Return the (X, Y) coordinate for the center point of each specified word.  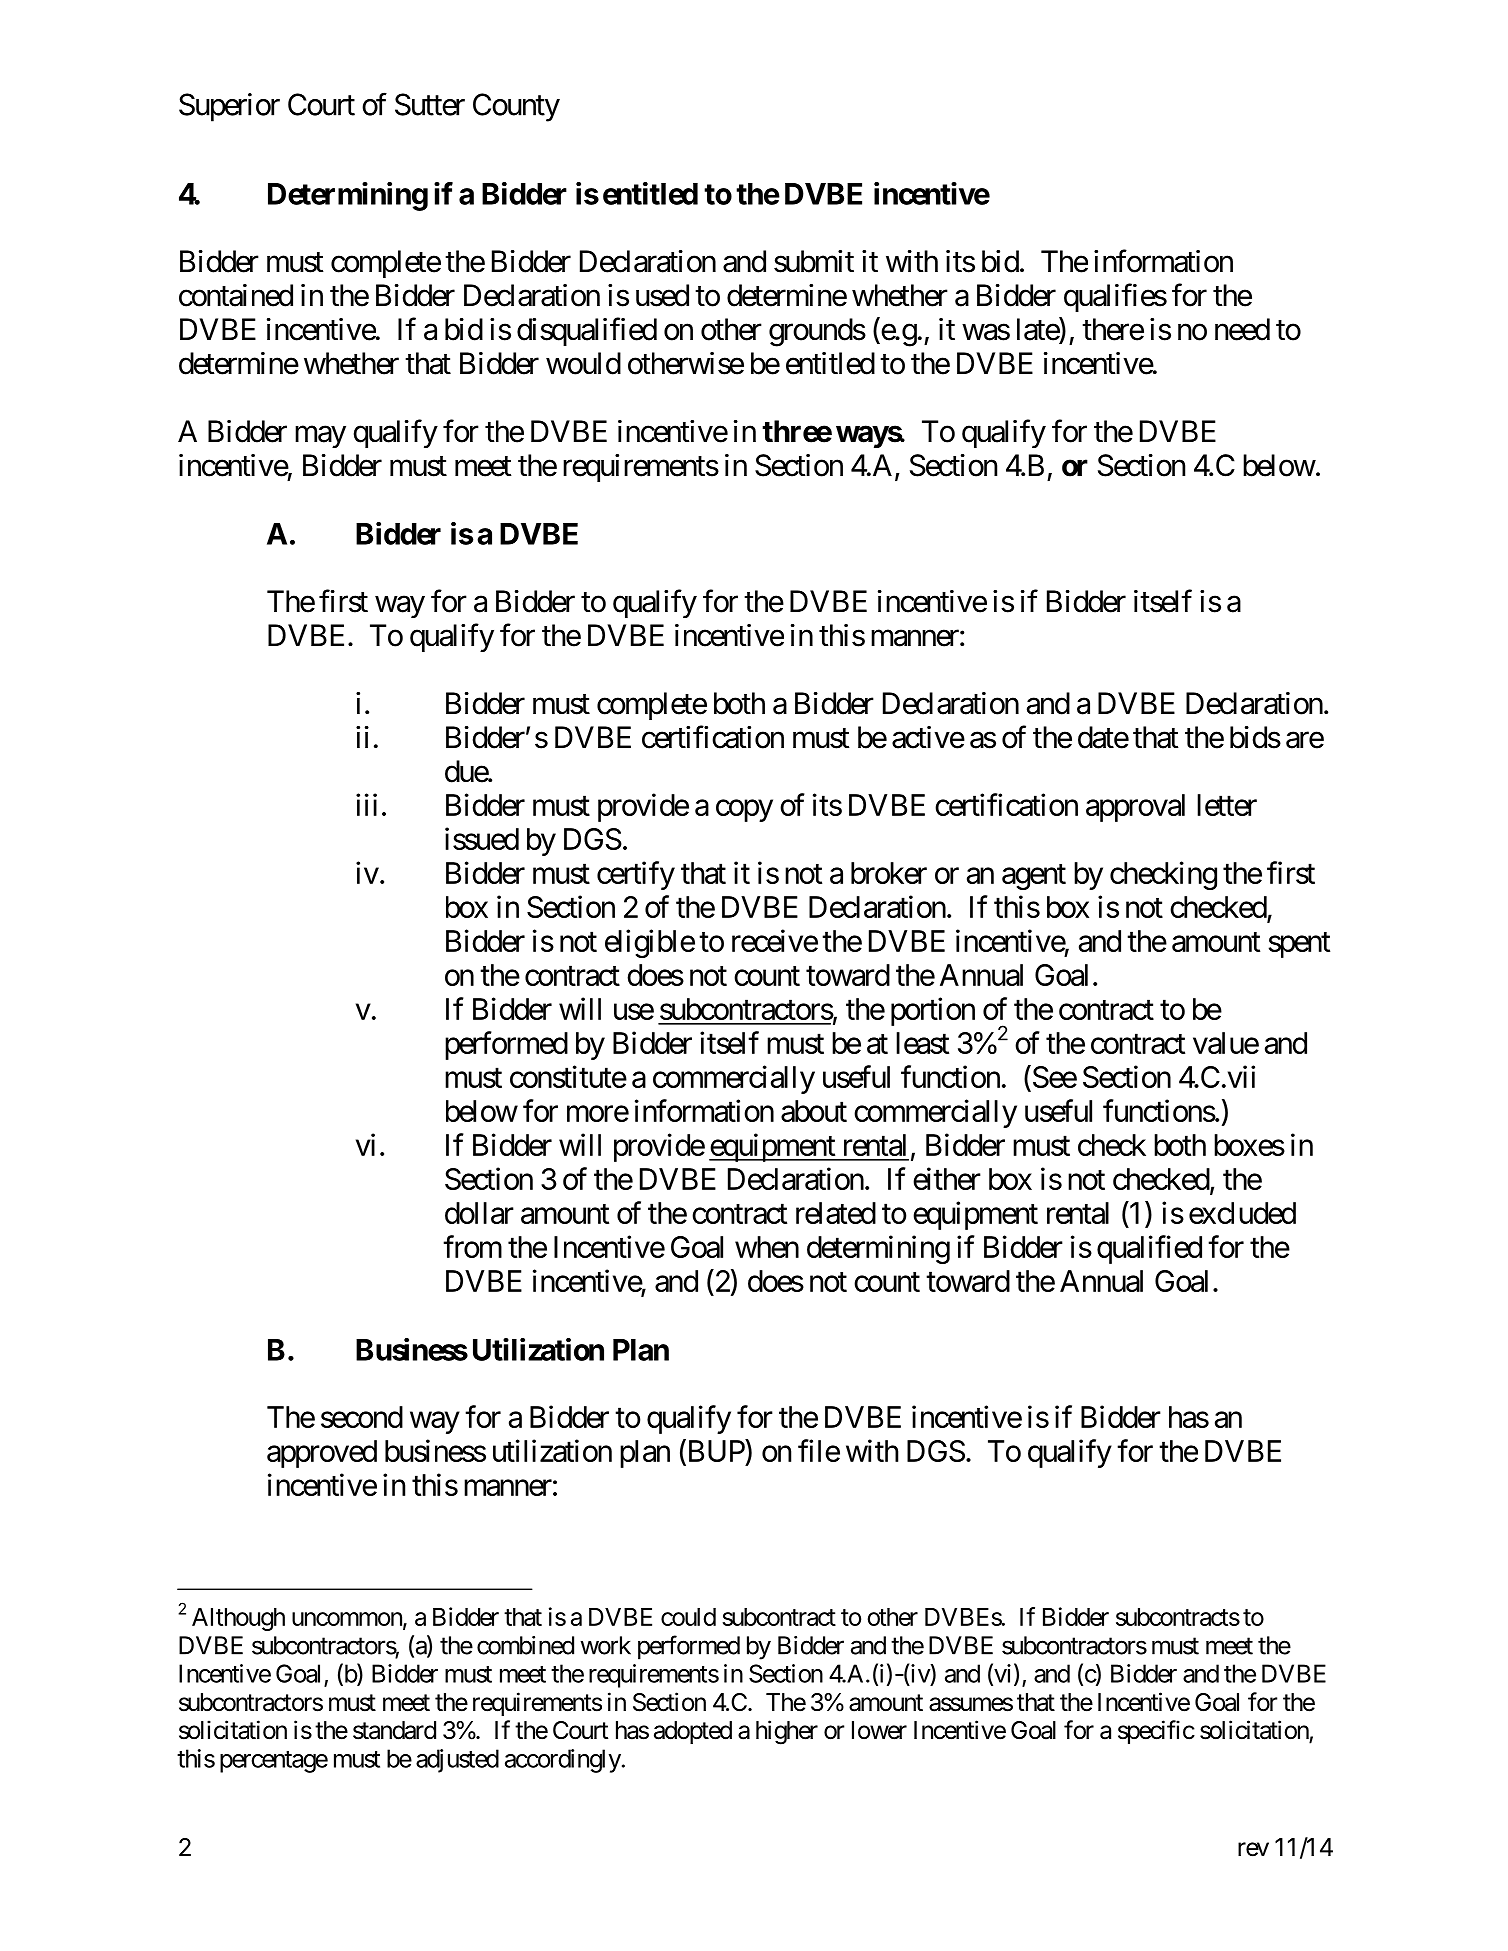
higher (787, 1732)
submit (814, 261)
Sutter (430, 104)
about (814, 1111)
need (1242, 329)
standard (394, 1730)
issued (482, 838)
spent (1299, 945)
